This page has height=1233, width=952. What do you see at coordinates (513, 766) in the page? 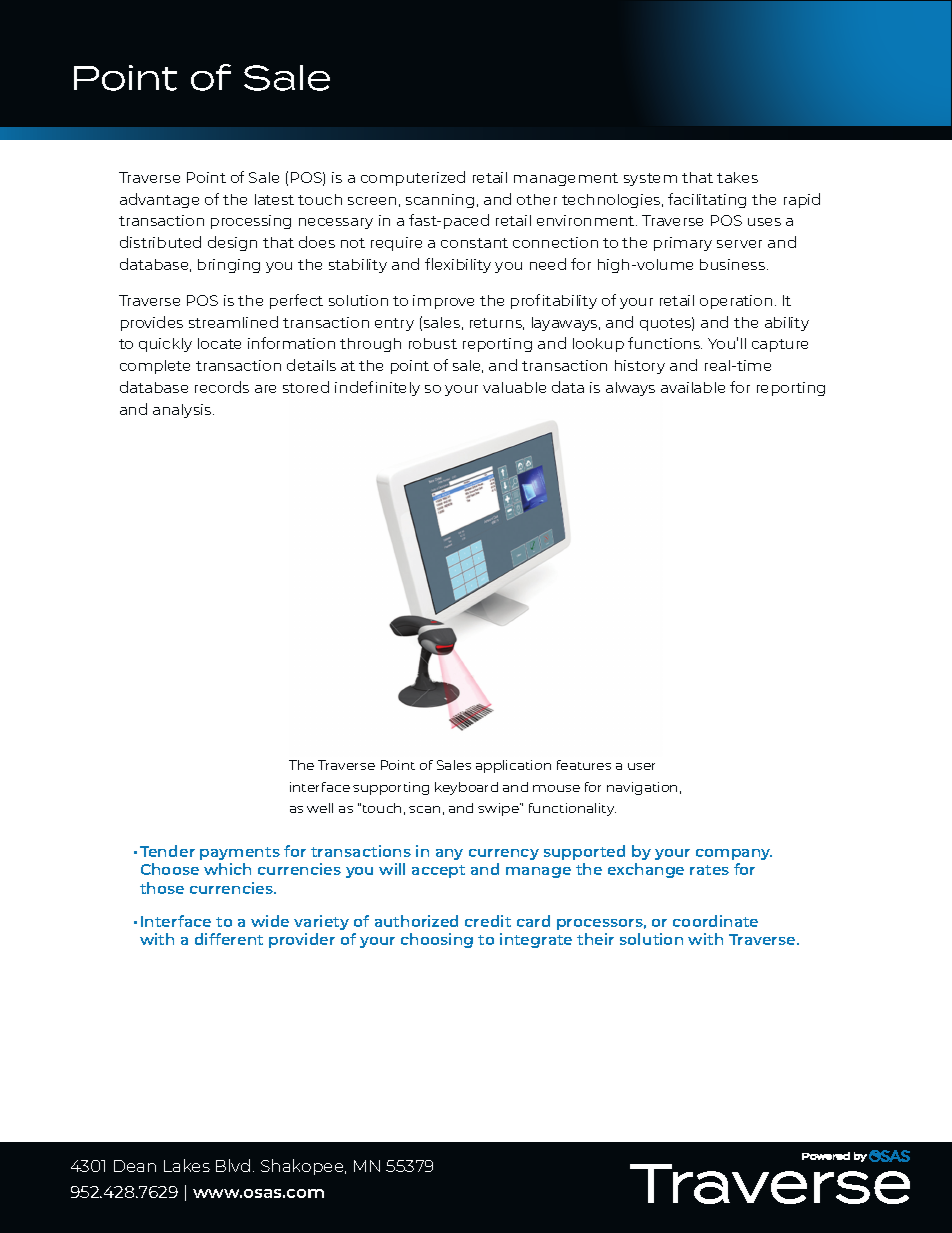
I see `application` at bounding box center [513, 766].
